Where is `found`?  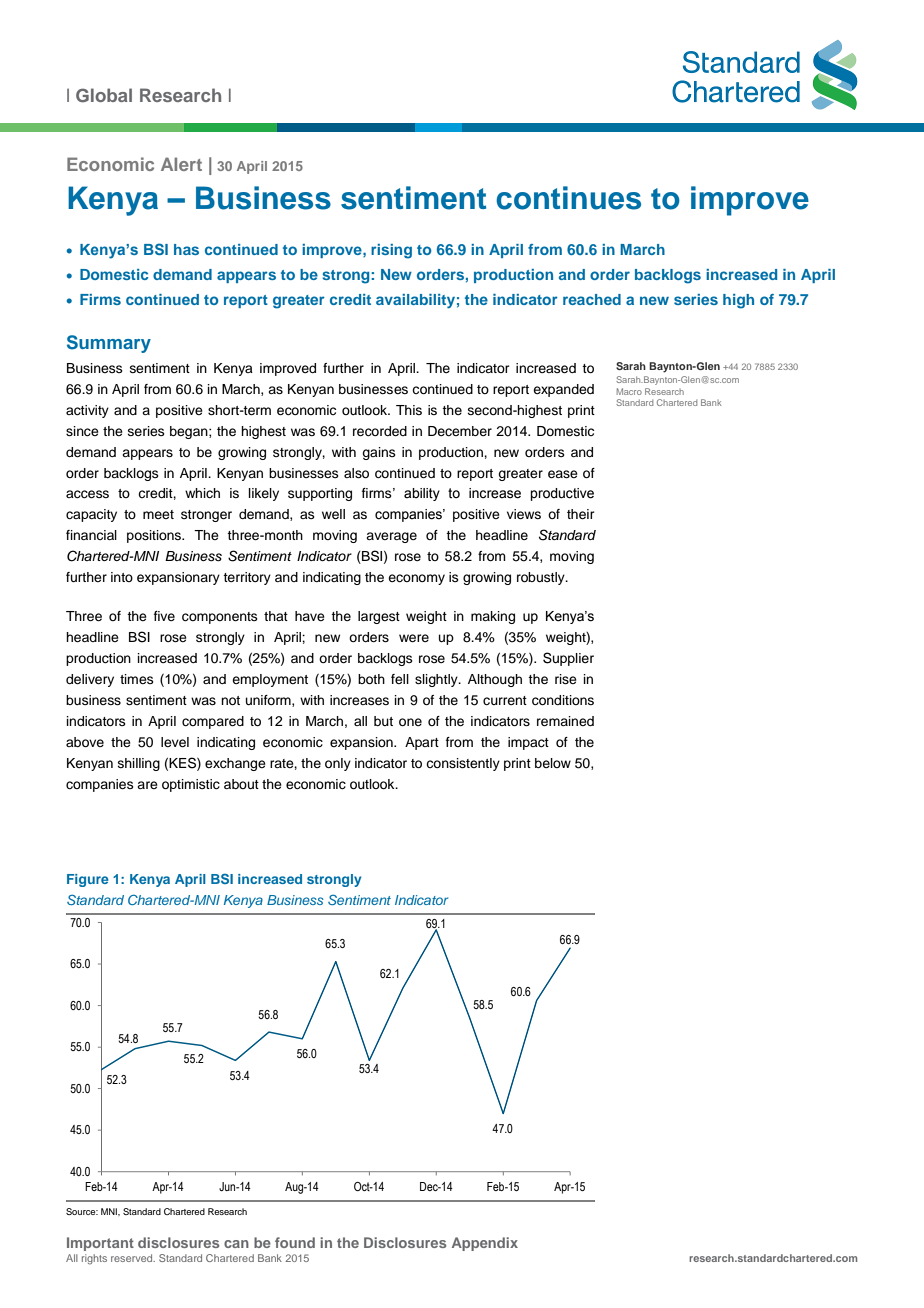 found is located at coordinates (295, 1242).
